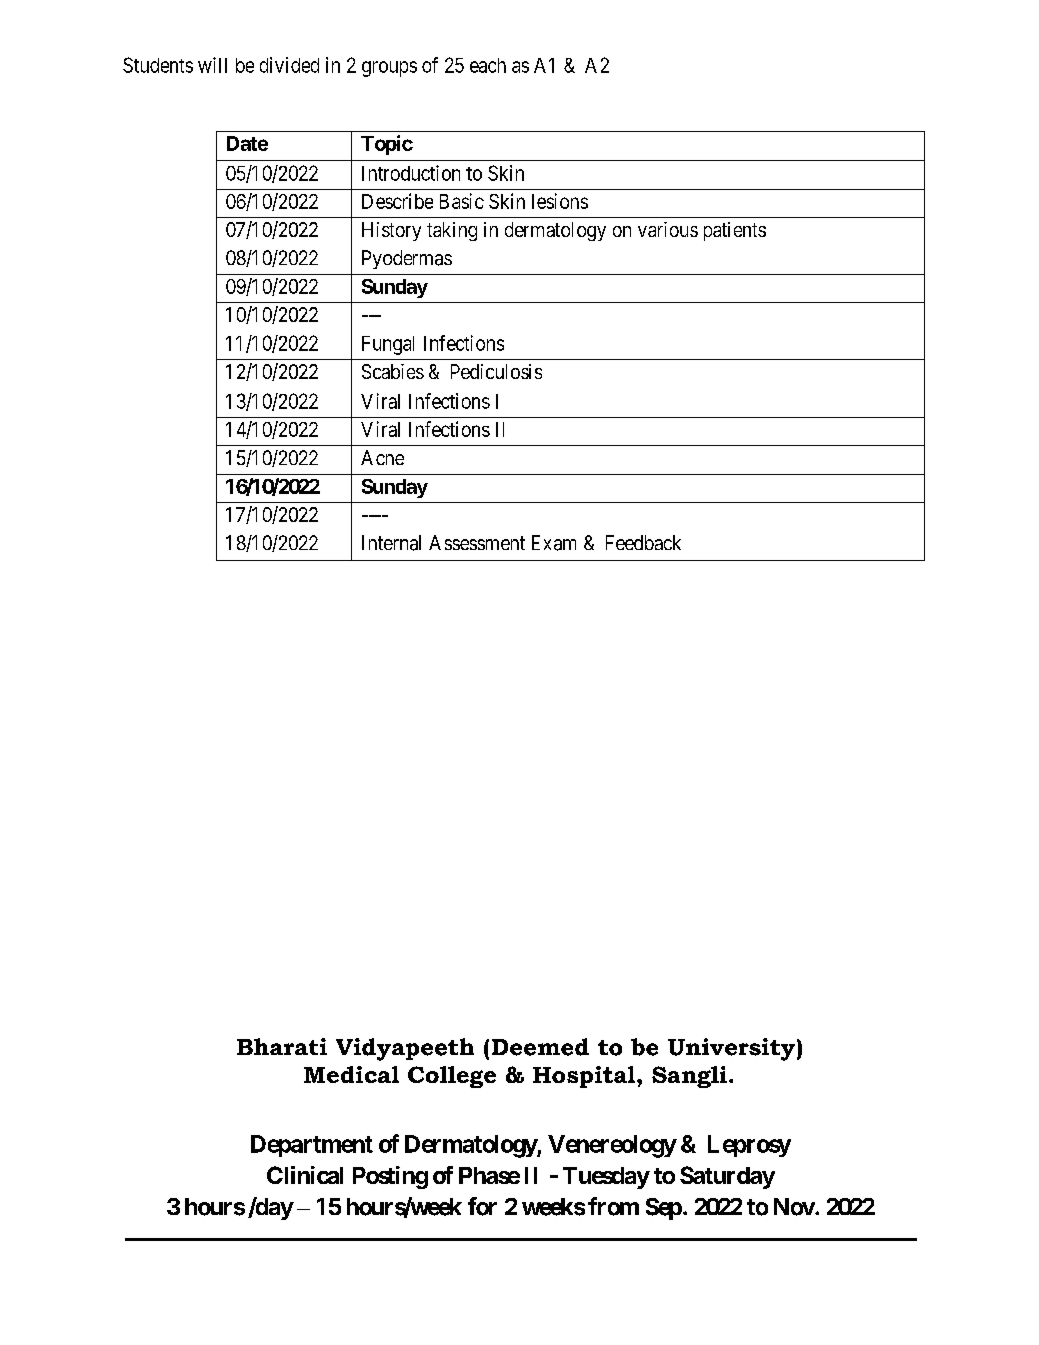  I want to click on Acne, so click(382, 457).
